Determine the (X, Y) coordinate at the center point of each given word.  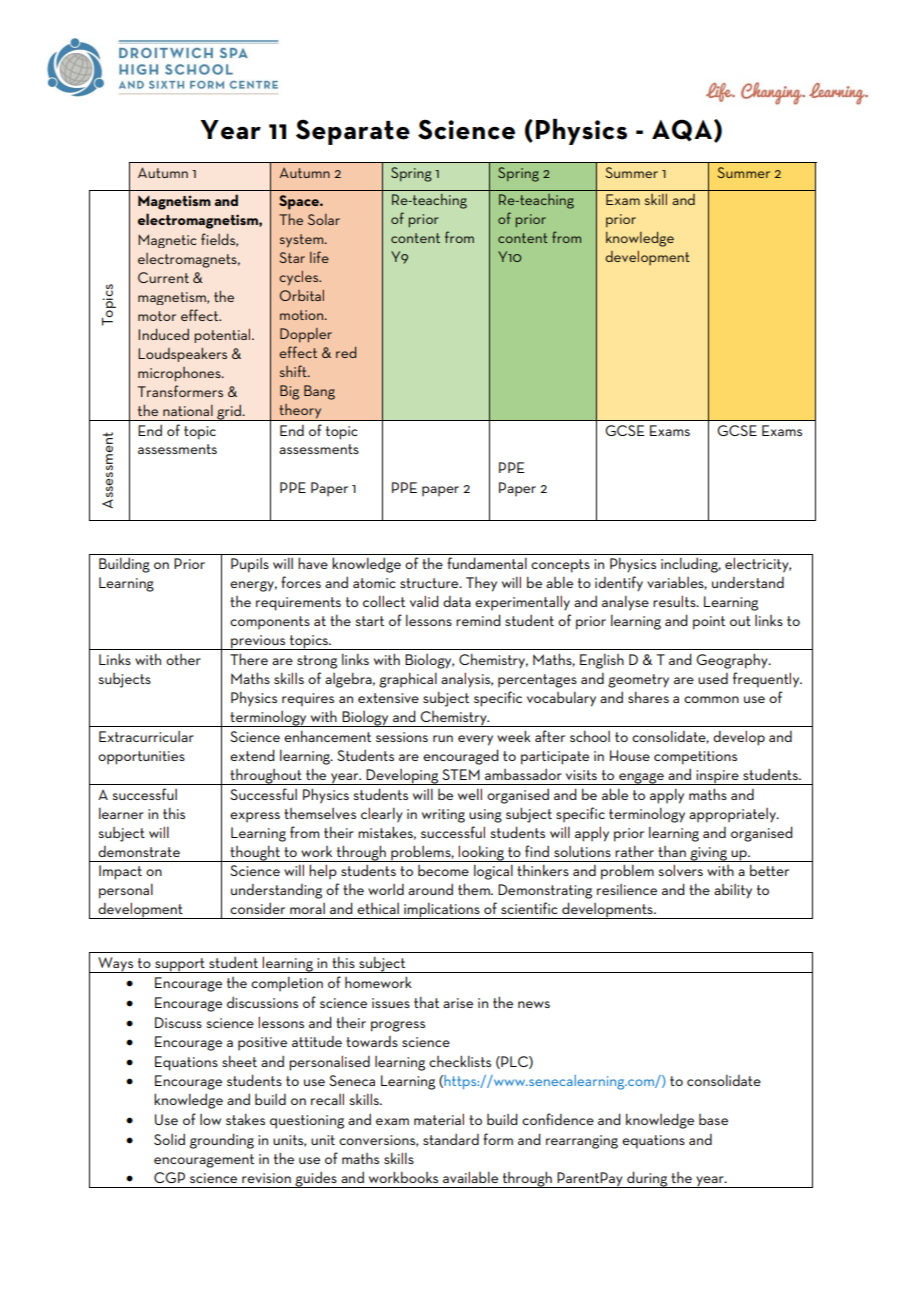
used (713, 678)
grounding (222, 1141)
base (713, 1119)
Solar (324, 219)
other (183, 659)
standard (451, 1139)
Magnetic (167, 241)
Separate (353, 132)
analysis (467, 680)
